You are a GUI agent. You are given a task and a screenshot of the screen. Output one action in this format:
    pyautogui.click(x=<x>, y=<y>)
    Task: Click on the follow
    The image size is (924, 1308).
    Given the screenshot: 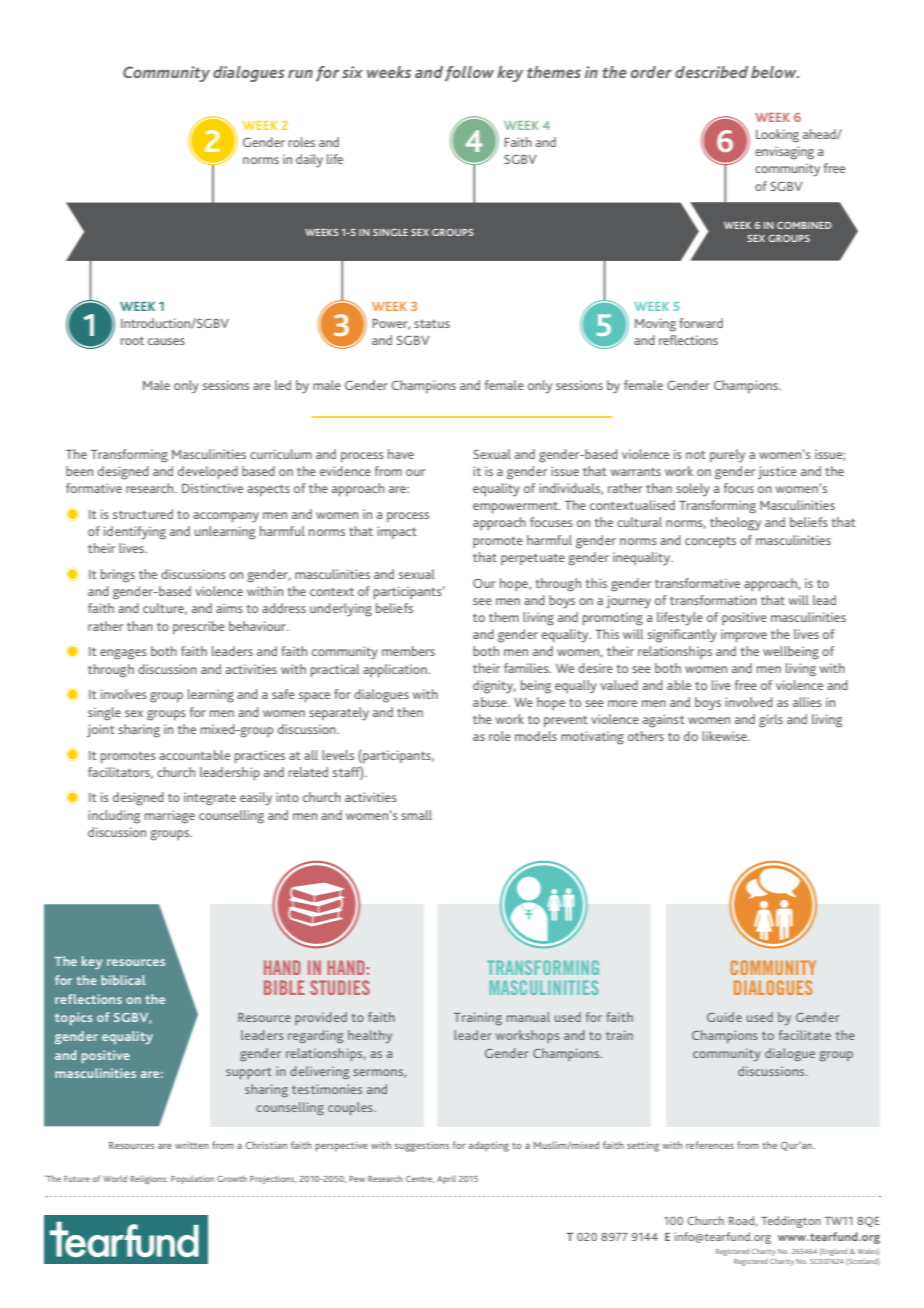 What is the action you would take?
    pyautogui.click(x=469, y=74)
